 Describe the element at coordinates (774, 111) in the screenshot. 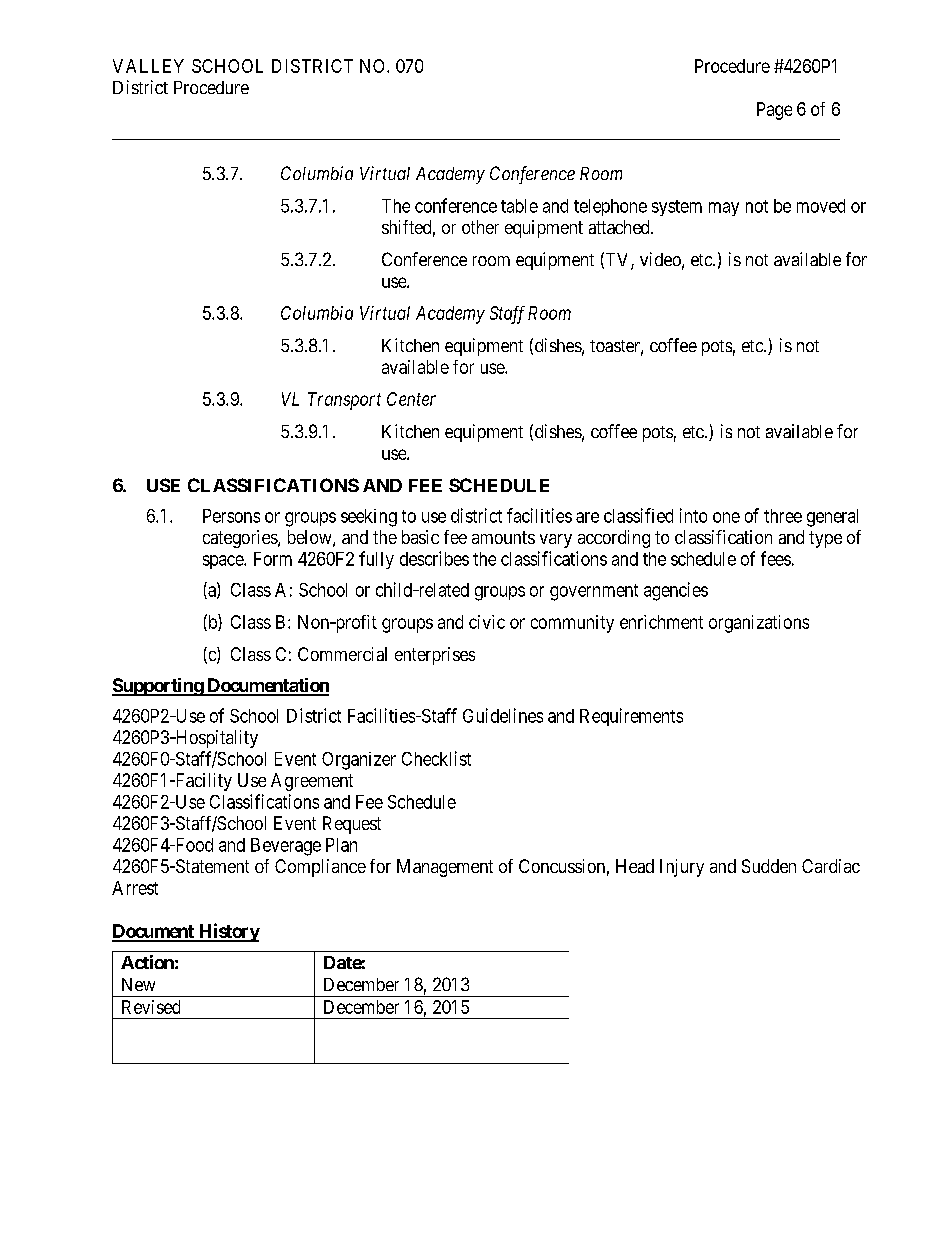

I see `Page` at that location.
